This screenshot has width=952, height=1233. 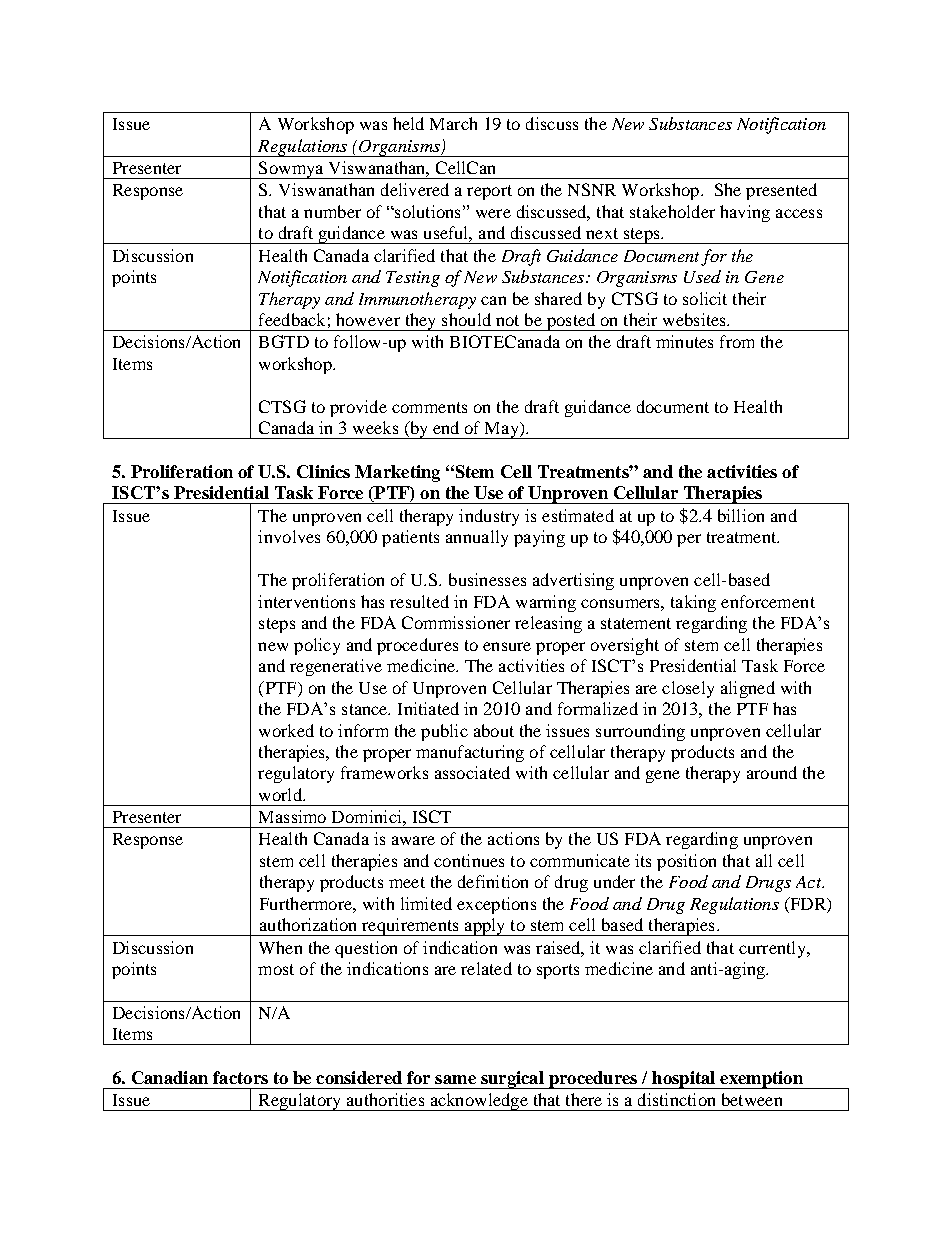 What do you see at coordinates (728, 189) in the screenshot?
I see `She` at bounding box center [728, 189].
